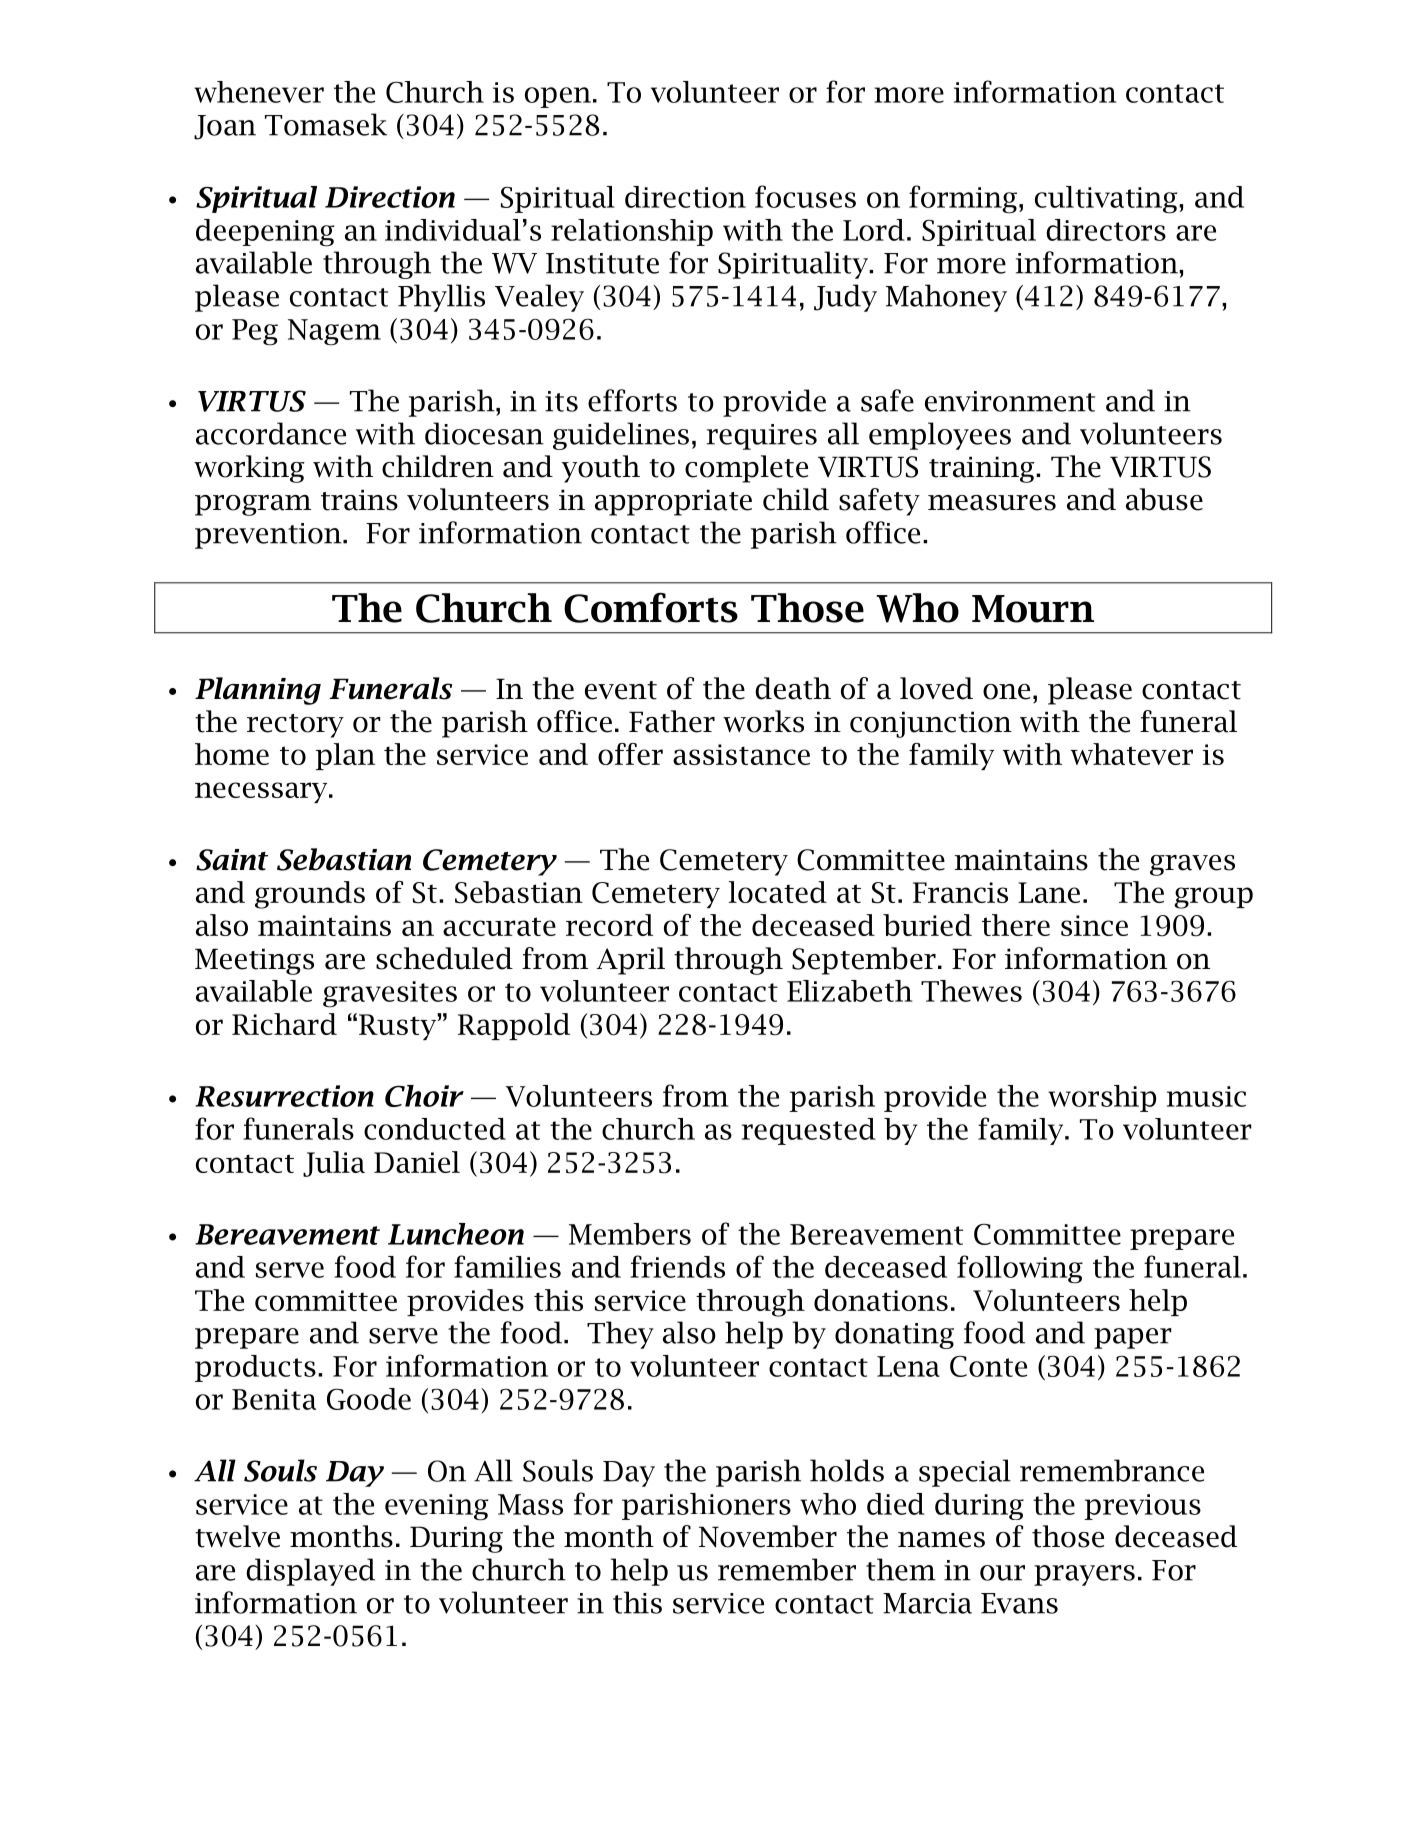 This page has height=1846, width=1426. I want to click on Lane, so click(1049, 892).
